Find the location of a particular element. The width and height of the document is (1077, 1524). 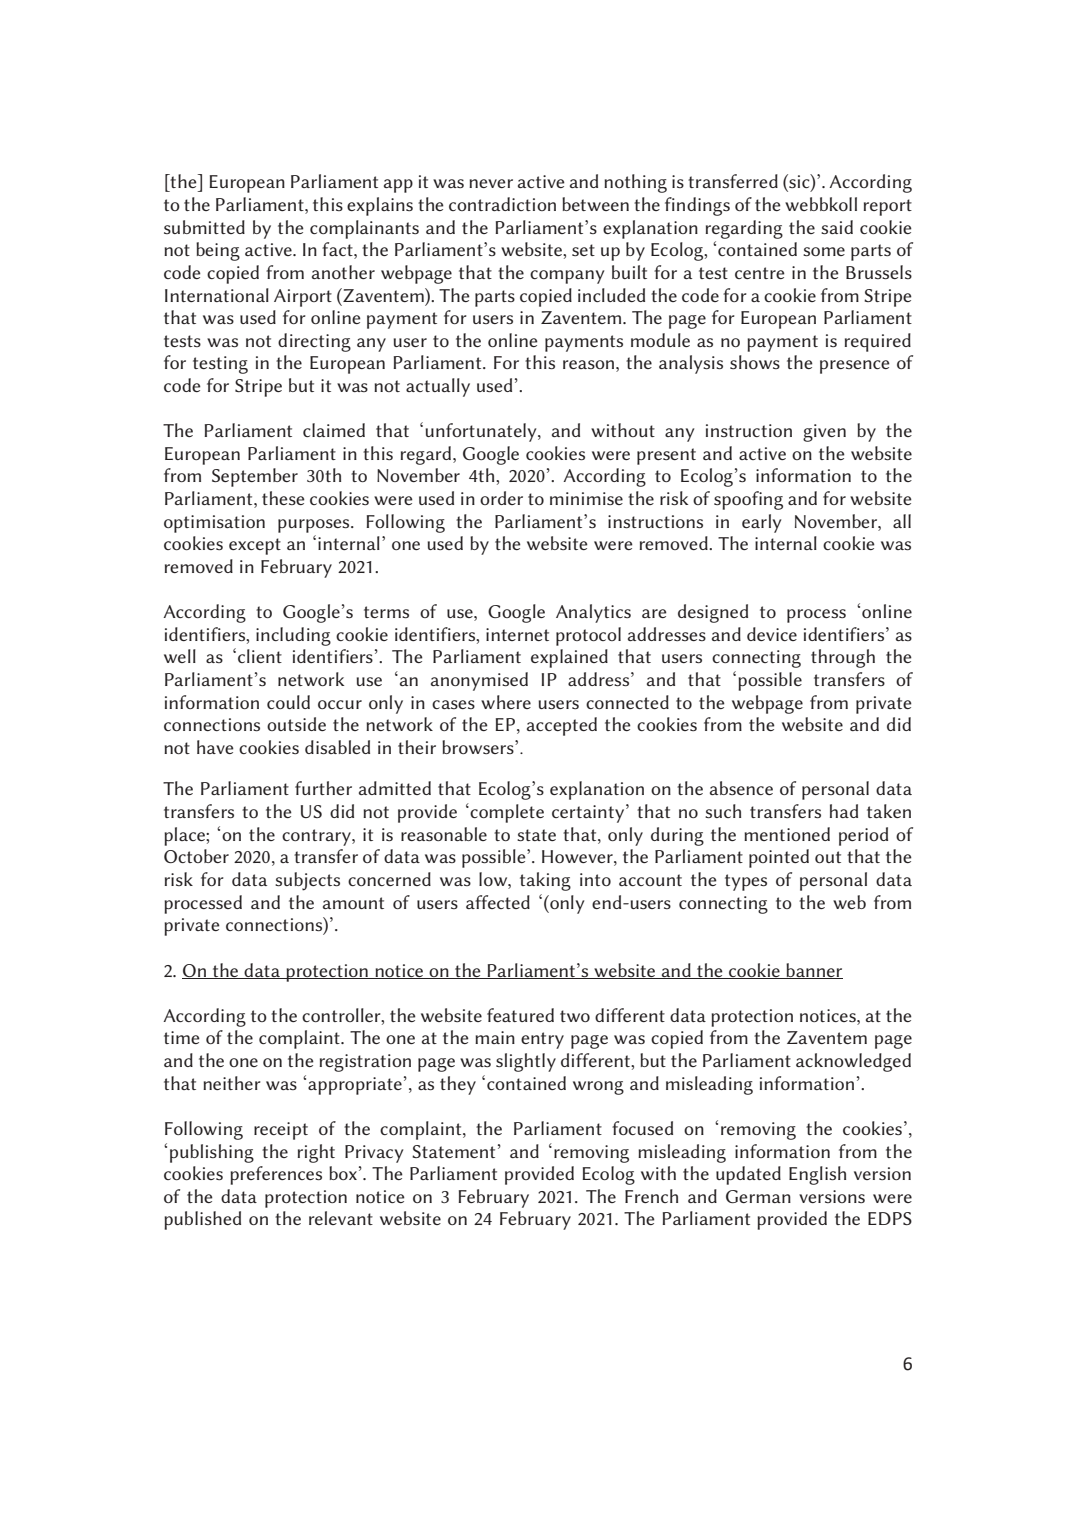

given is located at coordinates (824, 433).
